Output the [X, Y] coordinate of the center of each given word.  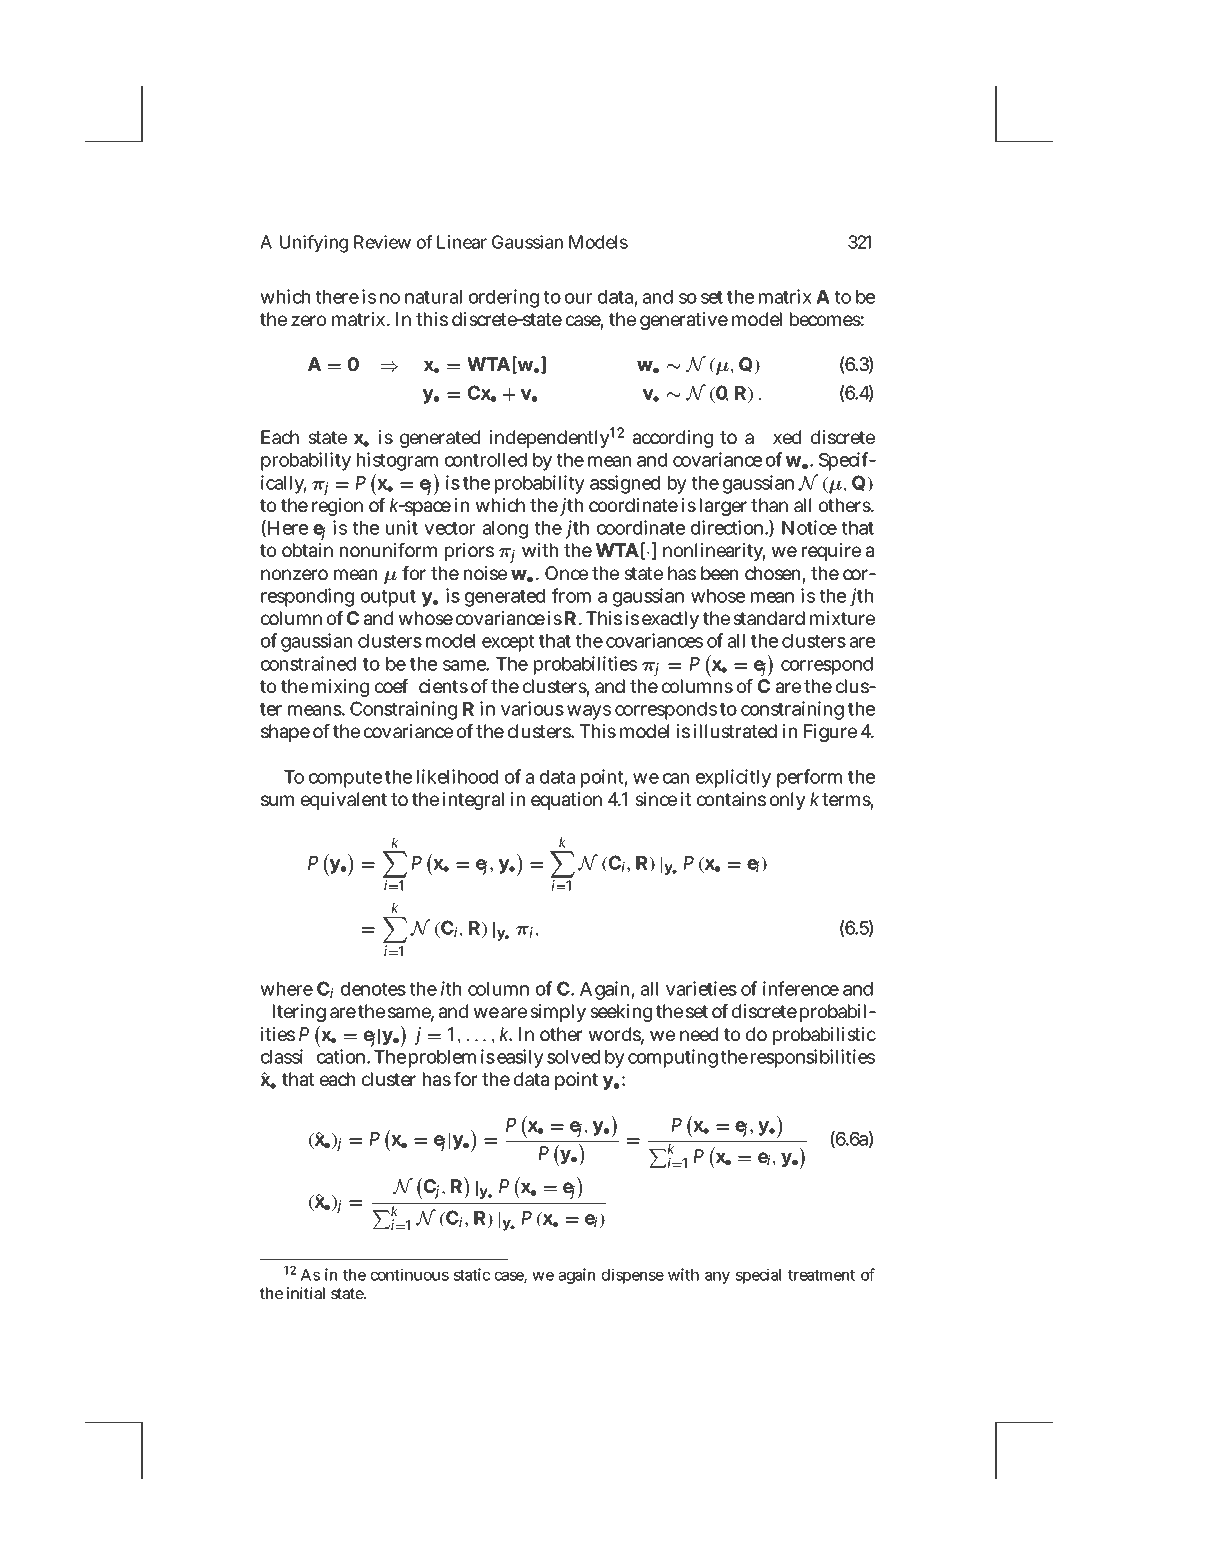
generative [684, 321]
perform [809, 778]
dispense [633, 1276]
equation [566, 801]
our [578, 298]
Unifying [314, 244]
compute [345, 779]
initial [306, 1293]
